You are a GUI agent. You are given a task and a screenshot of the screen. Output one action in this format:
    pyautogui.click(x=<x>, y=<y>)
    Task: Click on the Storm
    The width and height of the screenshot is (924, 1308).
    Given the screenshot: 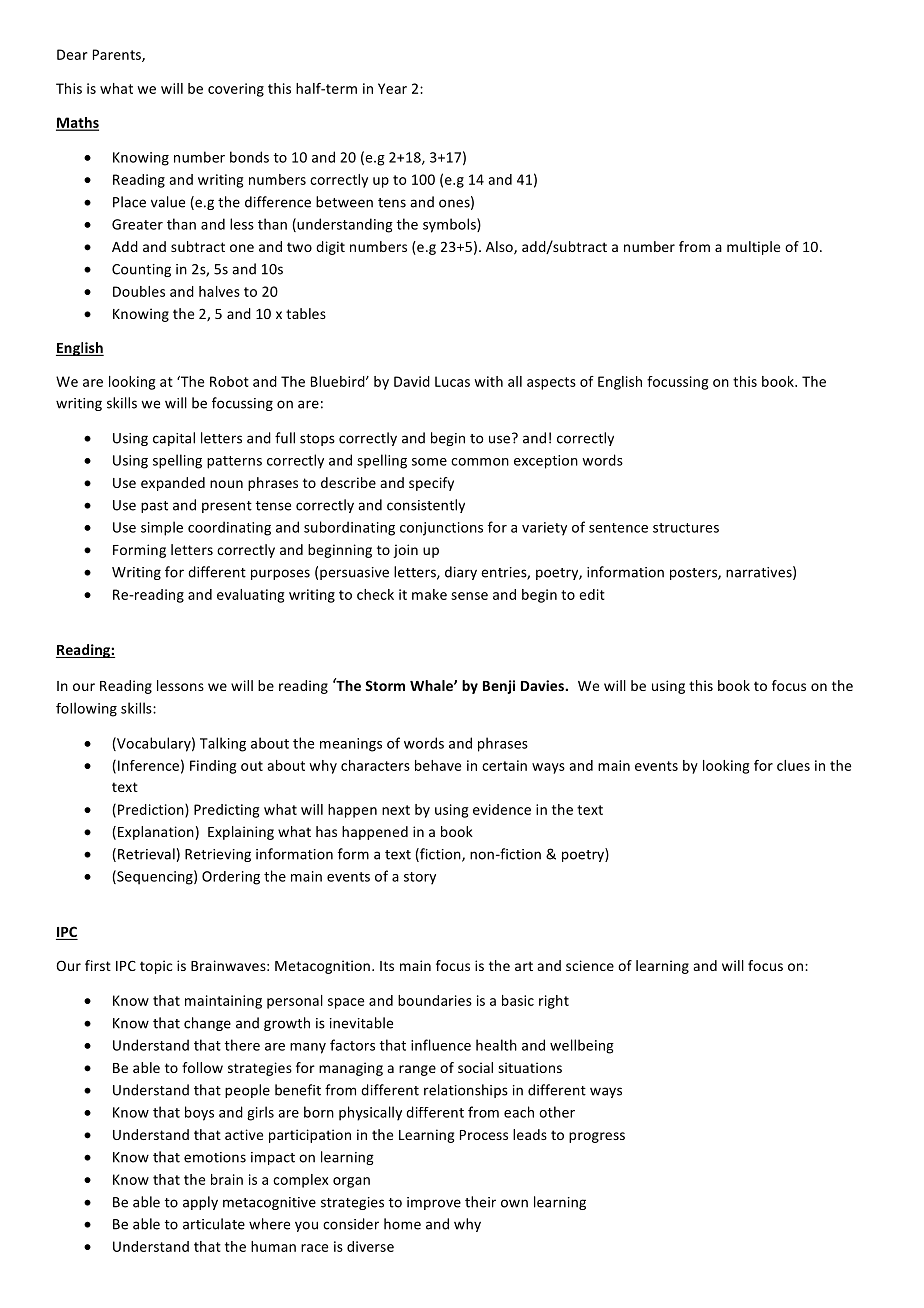 What is the action you would take?
    pyautogui.click(x=385, y=685)
